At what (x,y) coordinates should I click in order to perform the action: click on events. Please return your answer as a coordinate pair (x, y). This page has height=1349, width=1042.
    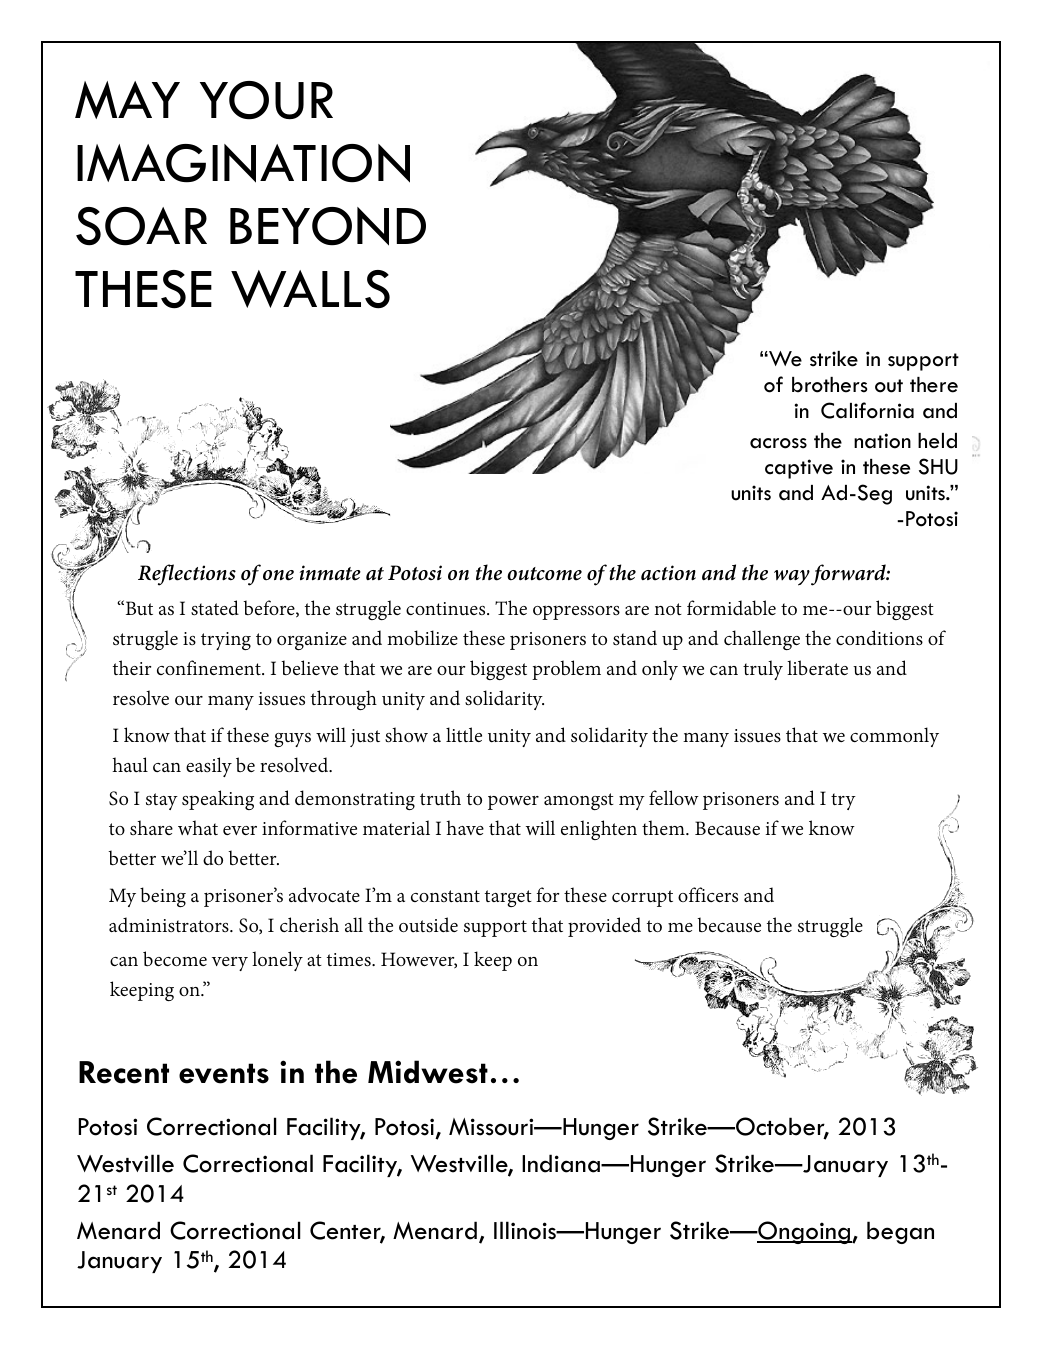
    Looking at the image, I should click on (224, 1073).
